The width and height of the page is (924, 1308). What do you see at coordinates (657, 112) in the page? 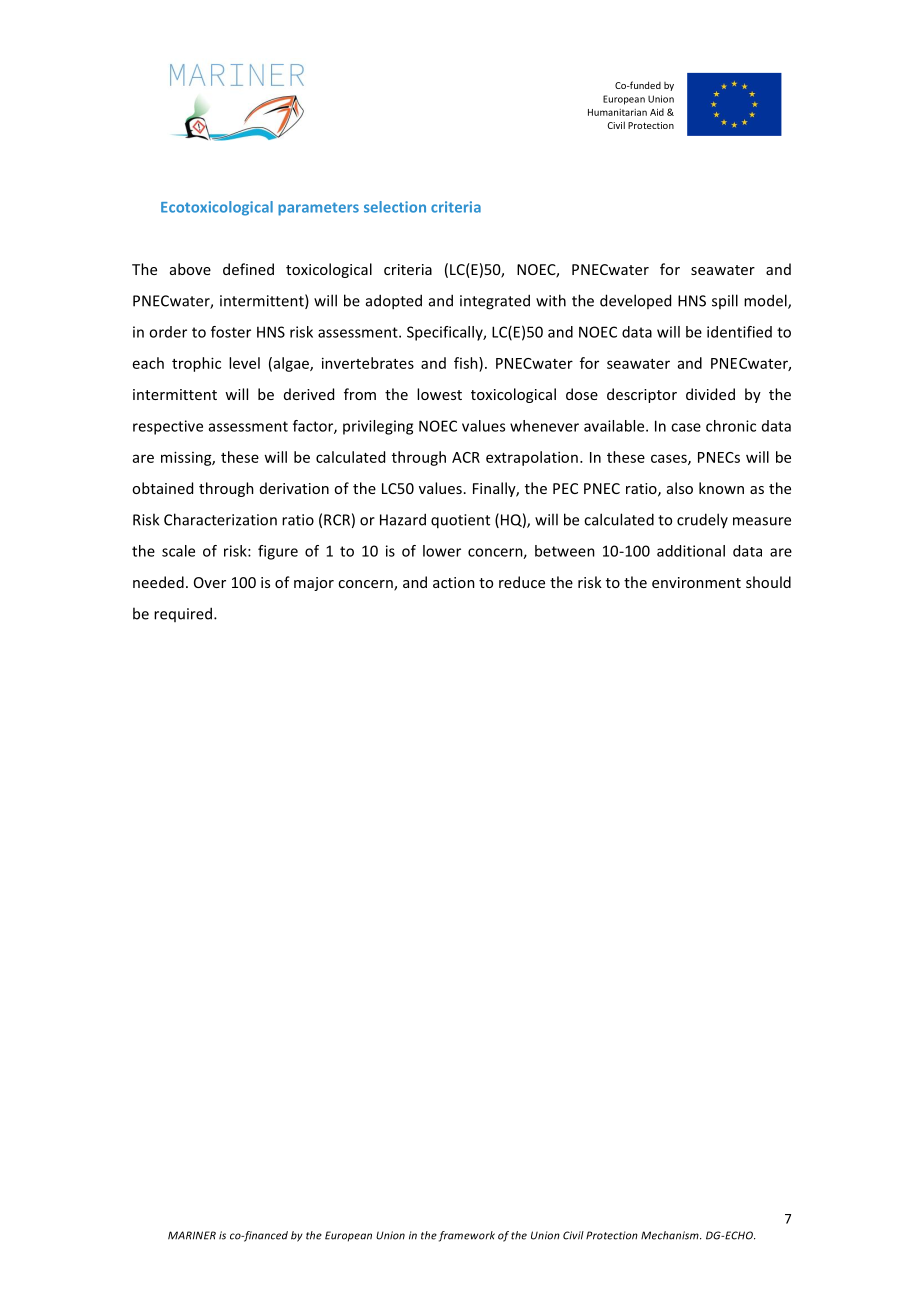
I see `Aid` at bounding box center [657, 112].
